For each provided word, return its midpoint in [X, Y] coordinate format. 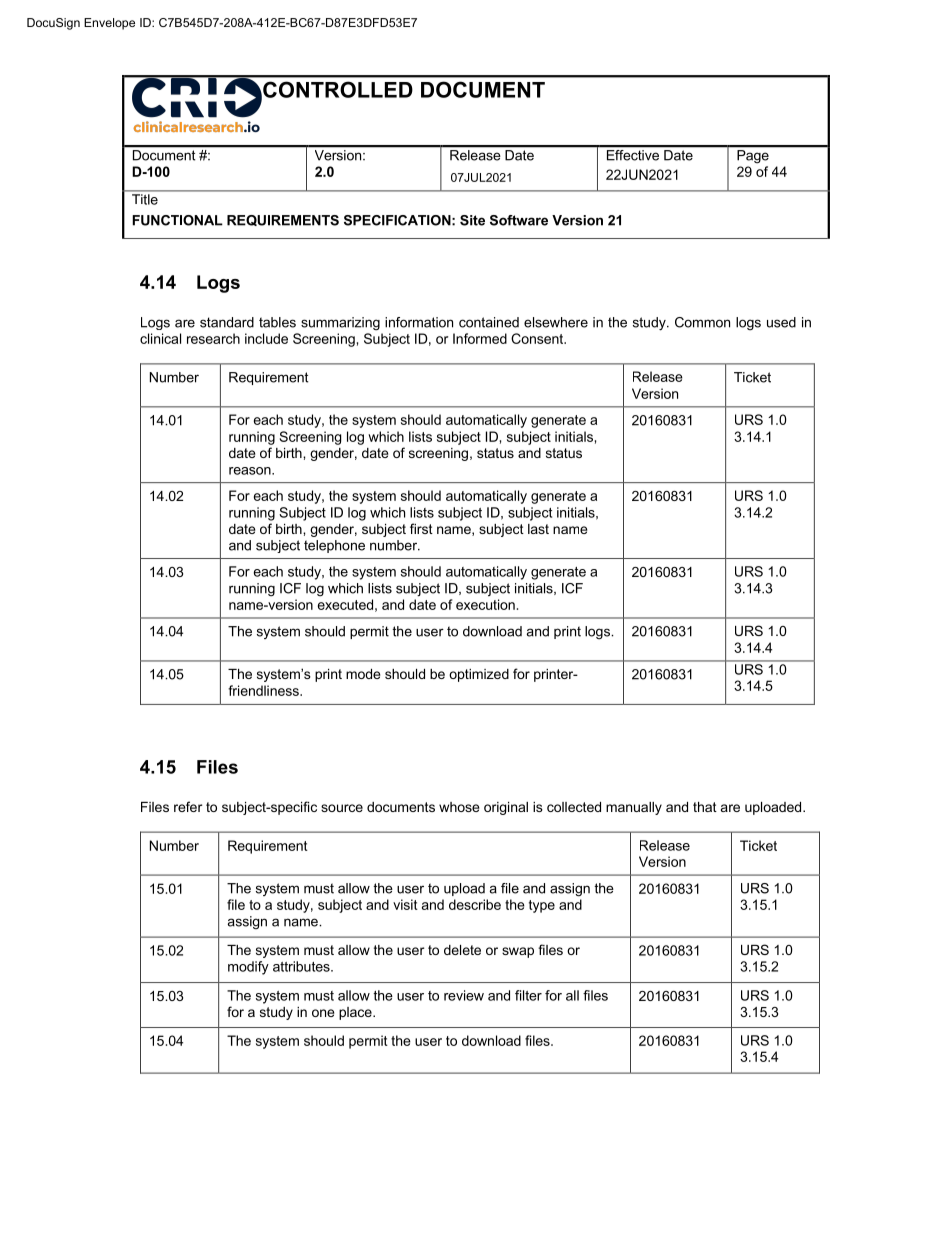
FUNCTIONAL [177, 220]
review [464, 995]
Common [702, 322]
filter [528, 995]
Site [472, 220]
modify [248, 968]
